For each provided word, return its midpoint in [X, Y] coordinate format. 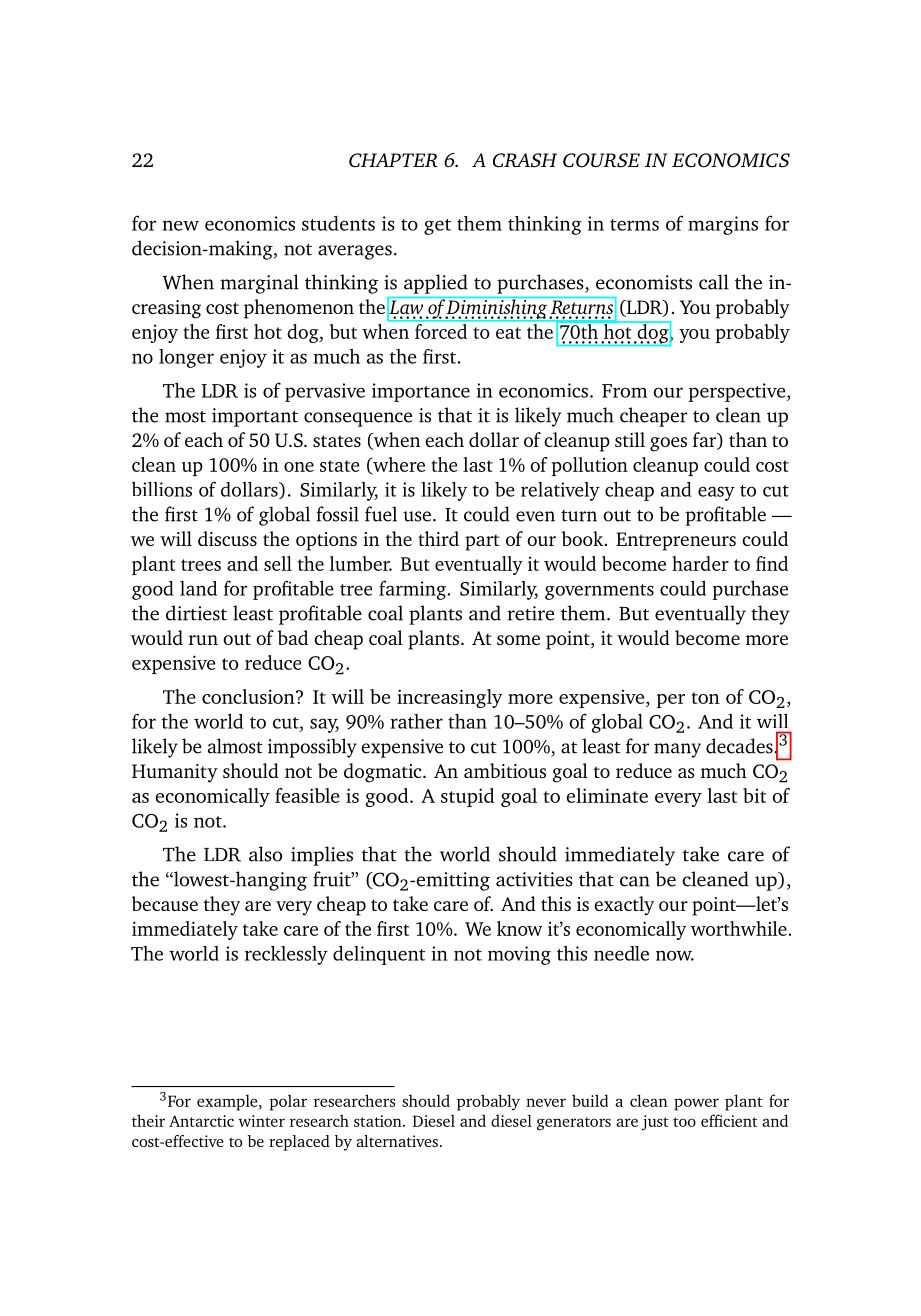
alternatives [397, 1141]
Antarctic [201, 1121]
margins [723, 225]
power [696, 1104]
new [180, 225]
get [437, 227]
